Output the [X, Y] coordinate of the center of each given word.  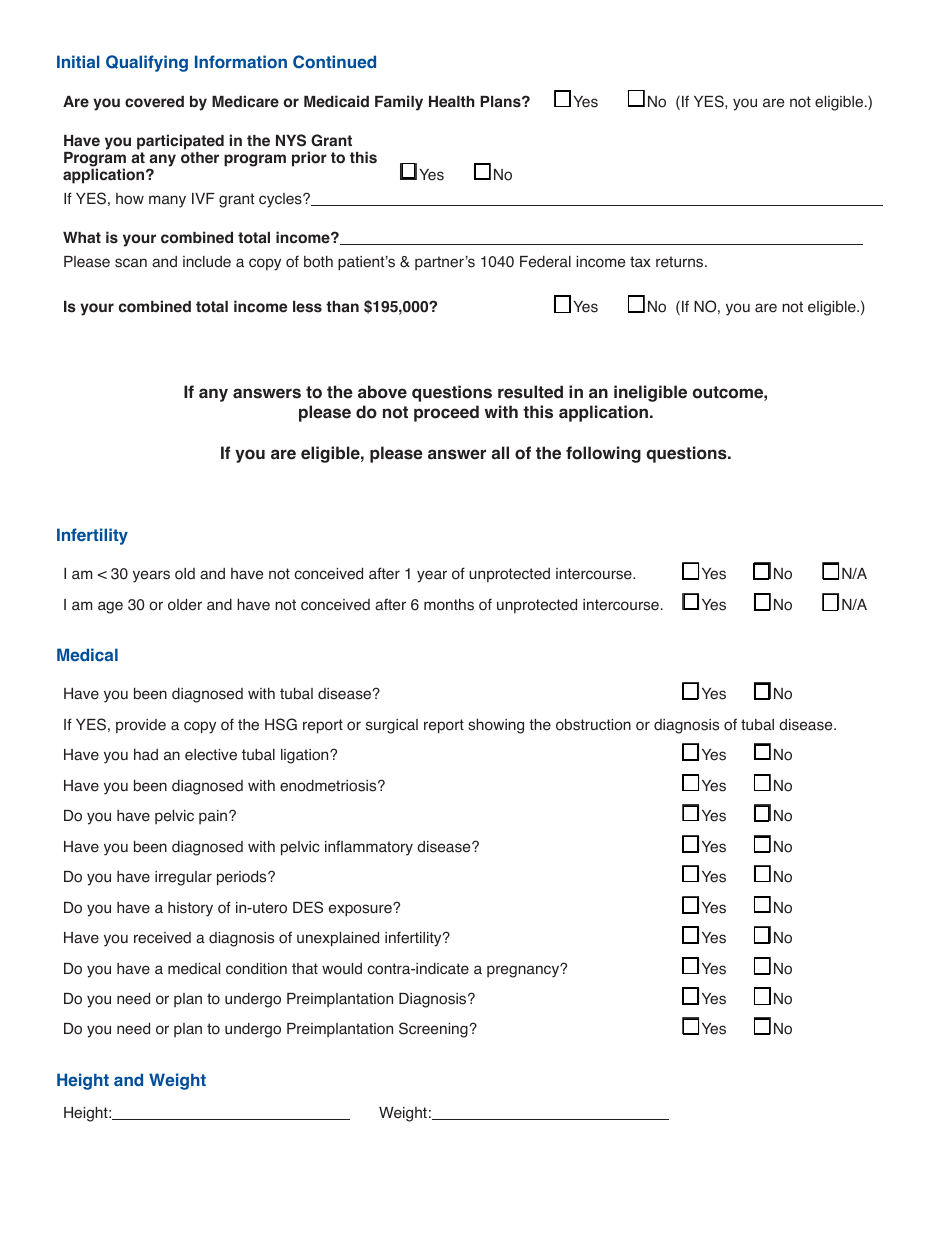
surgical [392, 726]
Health [452, 102]
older [185, 605]
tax [640, 262]
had [146, 755]
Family [399, 103]
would [342, 969]
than [342, 307]
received [162, 938]
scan [131, 263]
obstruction [593, 725]
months [449, 605]
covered [154, 102]
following [603, 454]
